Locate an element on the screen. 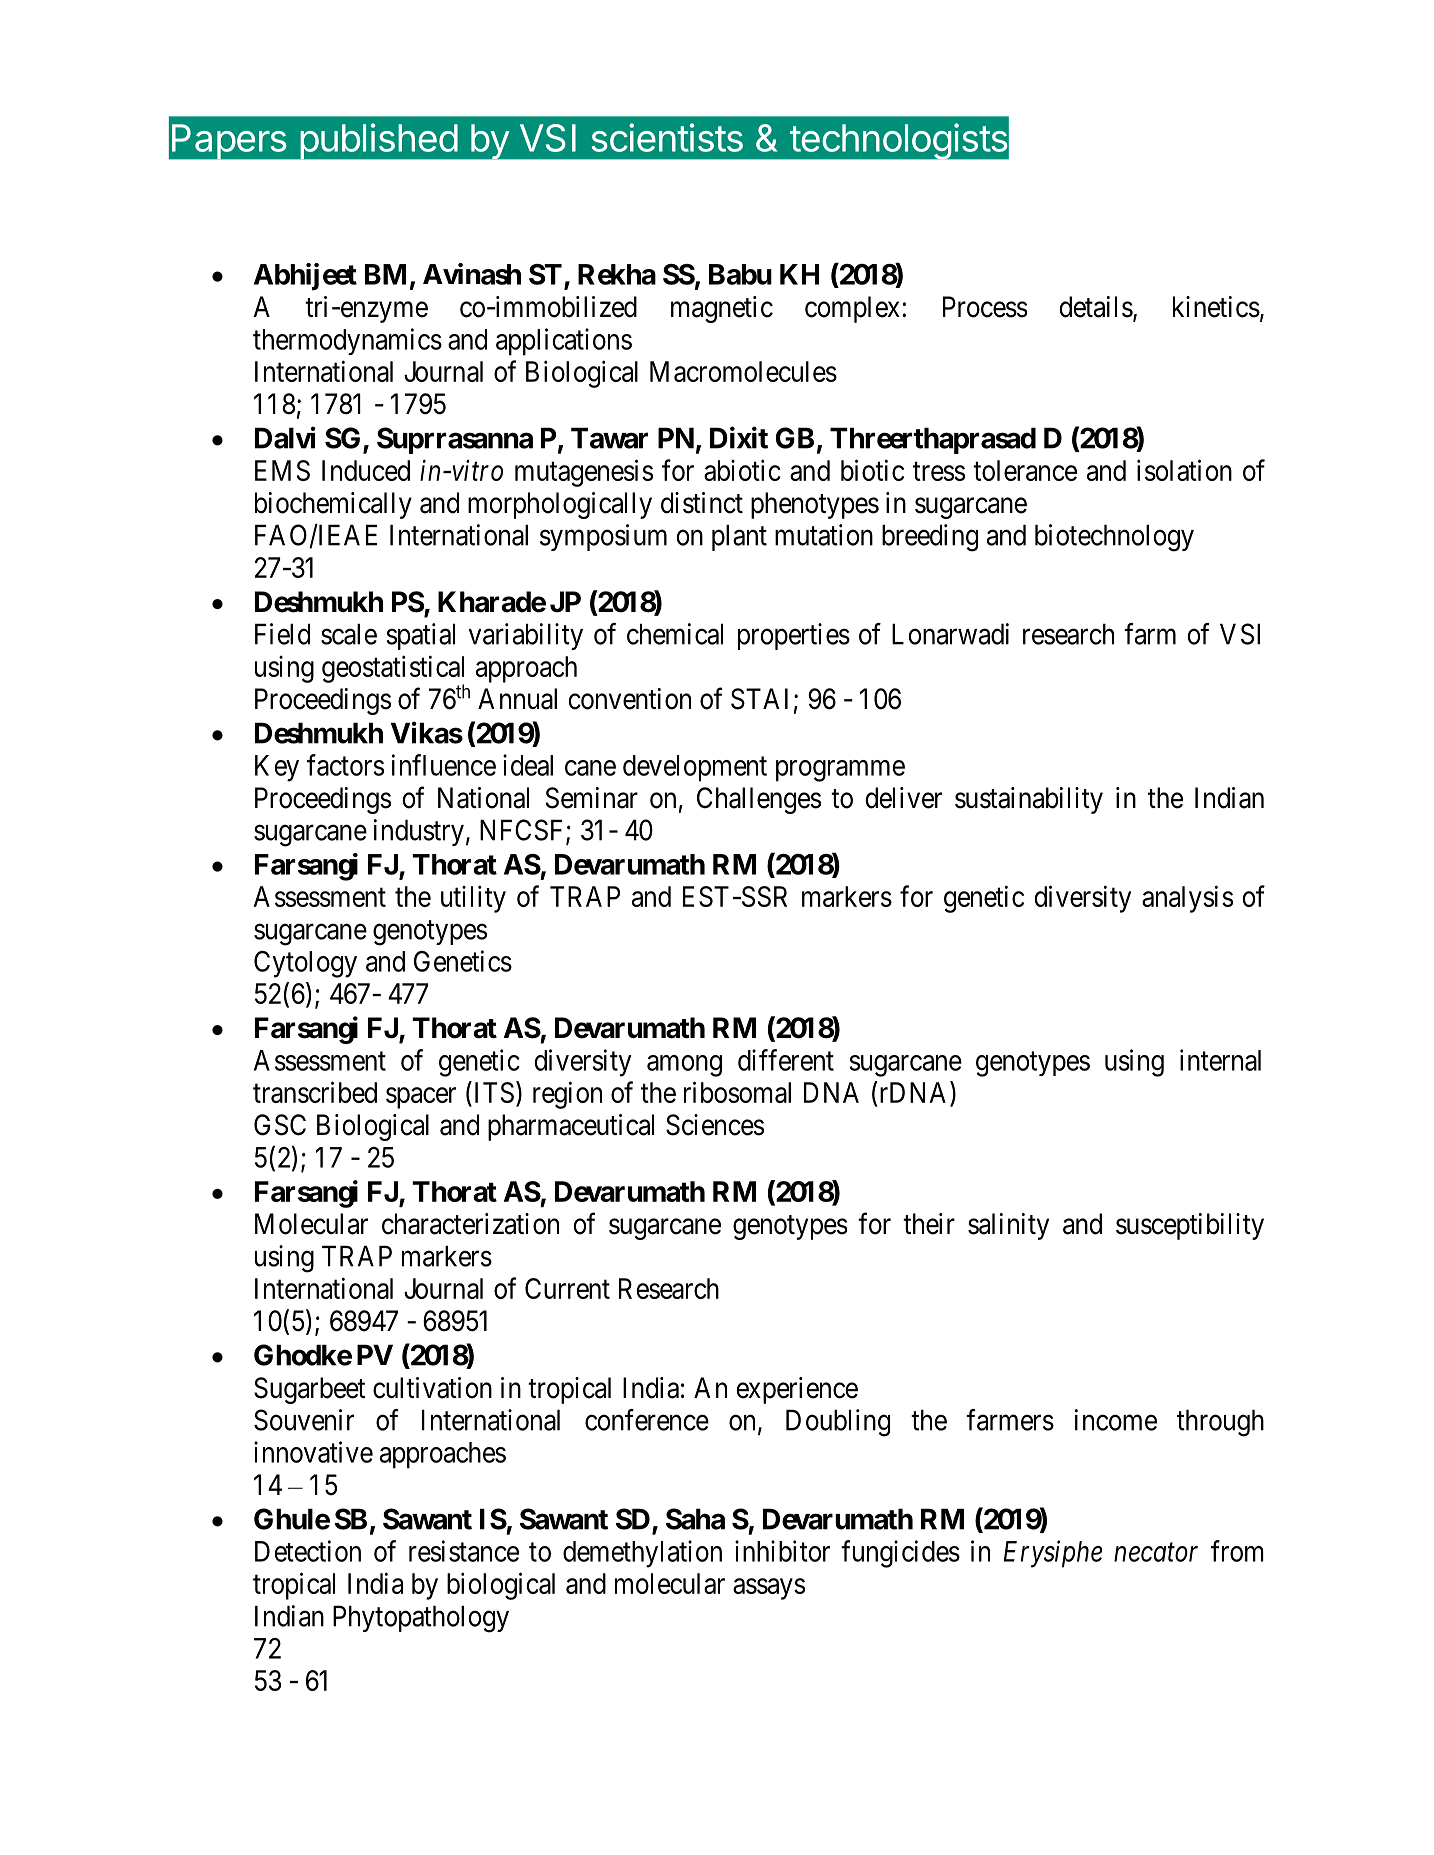 Image resolution: width=1434 pixels, height=1855 pixels. industry is located at coordinates (419, 832).
